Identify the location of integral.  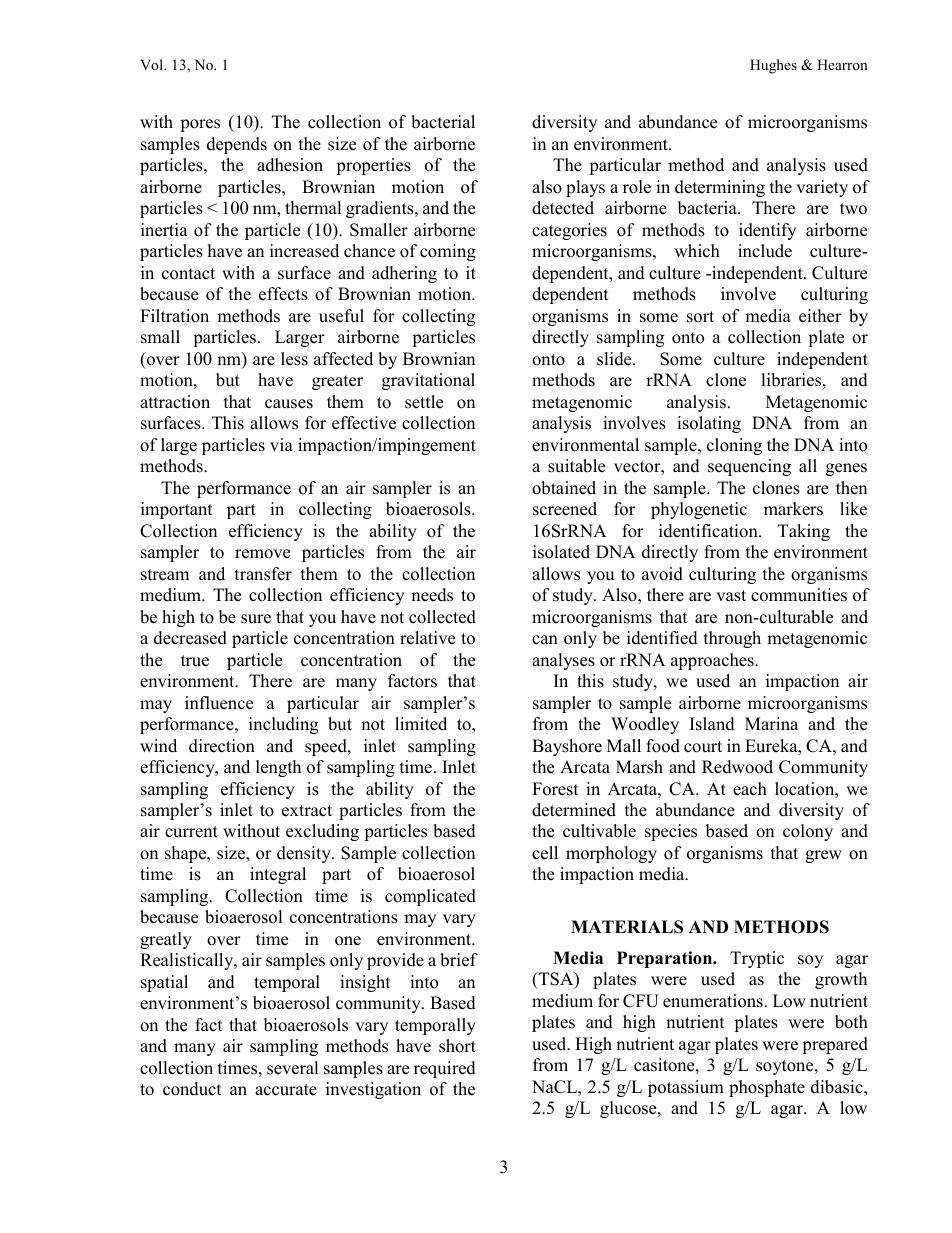
(278, 875).
